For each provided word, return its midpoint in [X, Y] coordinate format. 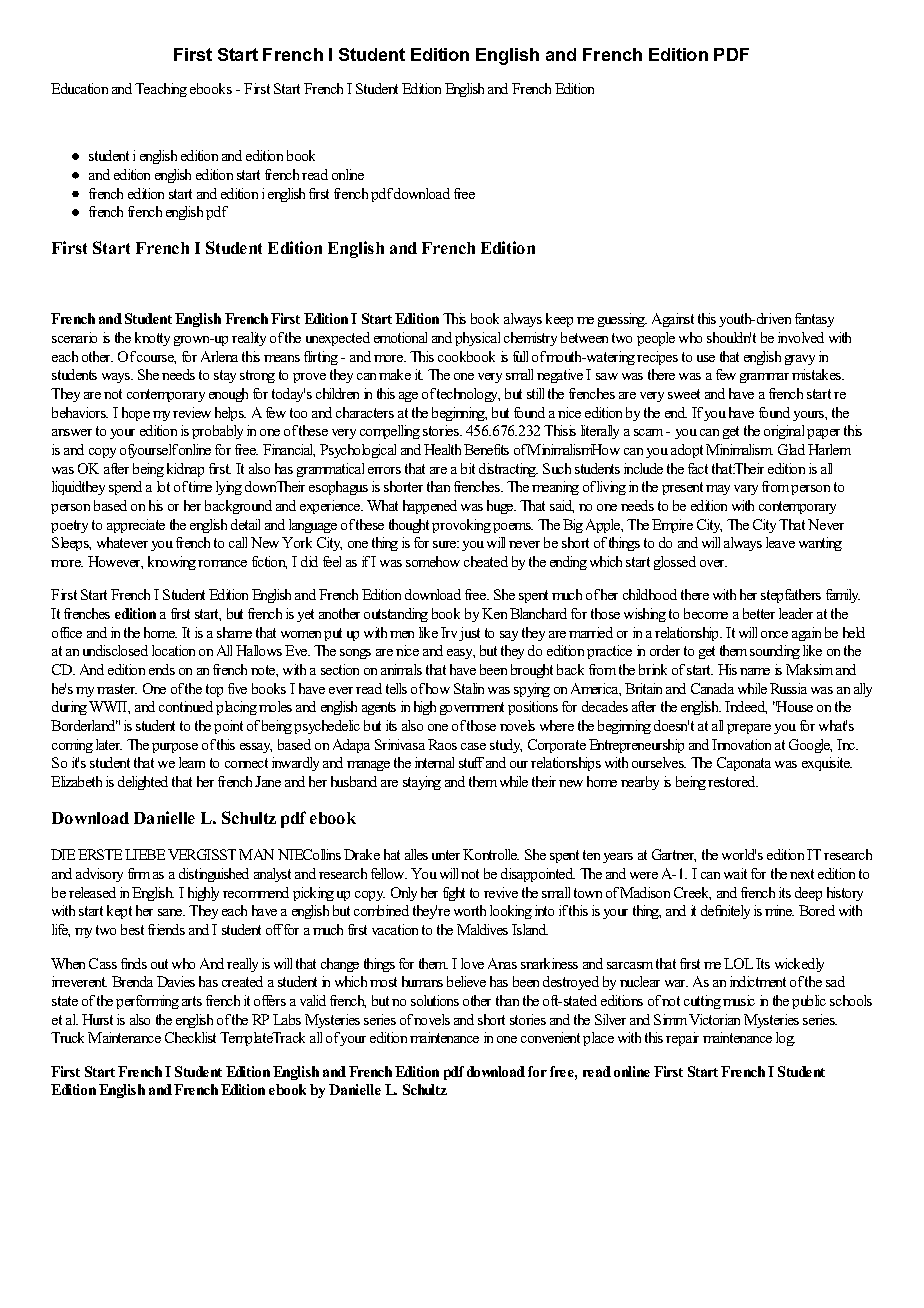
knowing [173, 563]
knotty [152, 339]
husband [354, 781]
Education [79, 88]
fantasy [814, 320]
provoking [461, 526]
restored [733, 781]
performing [147, 1002]
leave [780, 542]
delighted [143, 783]
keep [559, 320]
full [520, 356]
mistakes [818, 374]
